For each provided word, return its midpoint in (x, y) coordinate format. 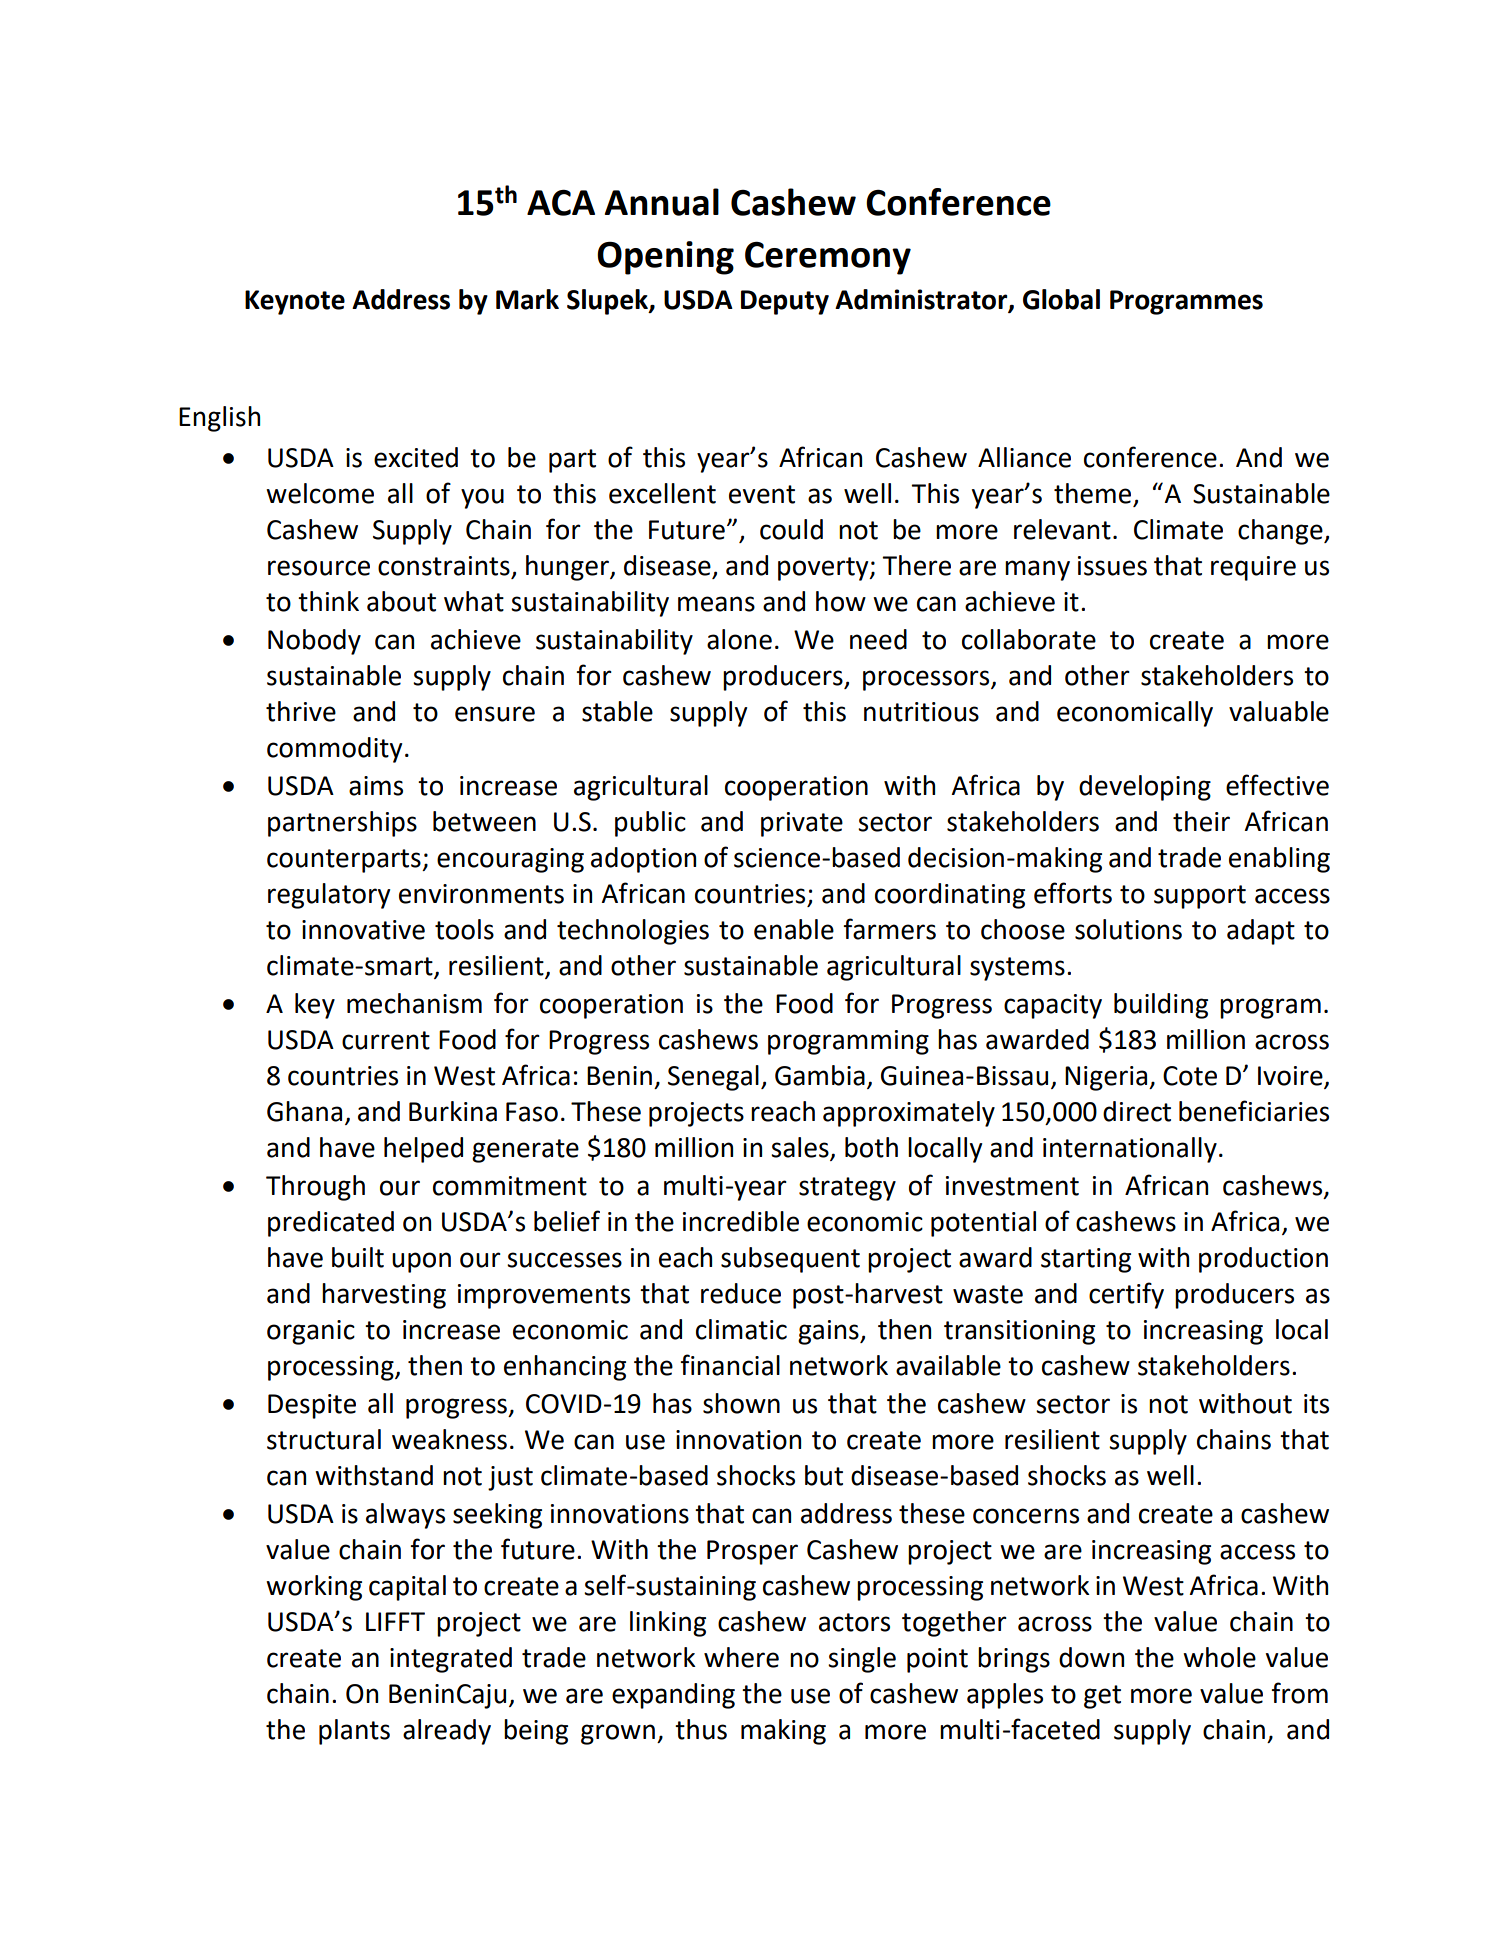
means (716, 604)
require (1253, 568)
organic (311, 1332)
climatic (741, 1329)
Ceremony (828, 258)
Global (1061, 299)
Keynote (295, 302)
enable (794, 929)
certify (1126, 1295)
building (1161, 1006)
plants (354, 1732)
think (328, 601)
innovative (363, 930)
